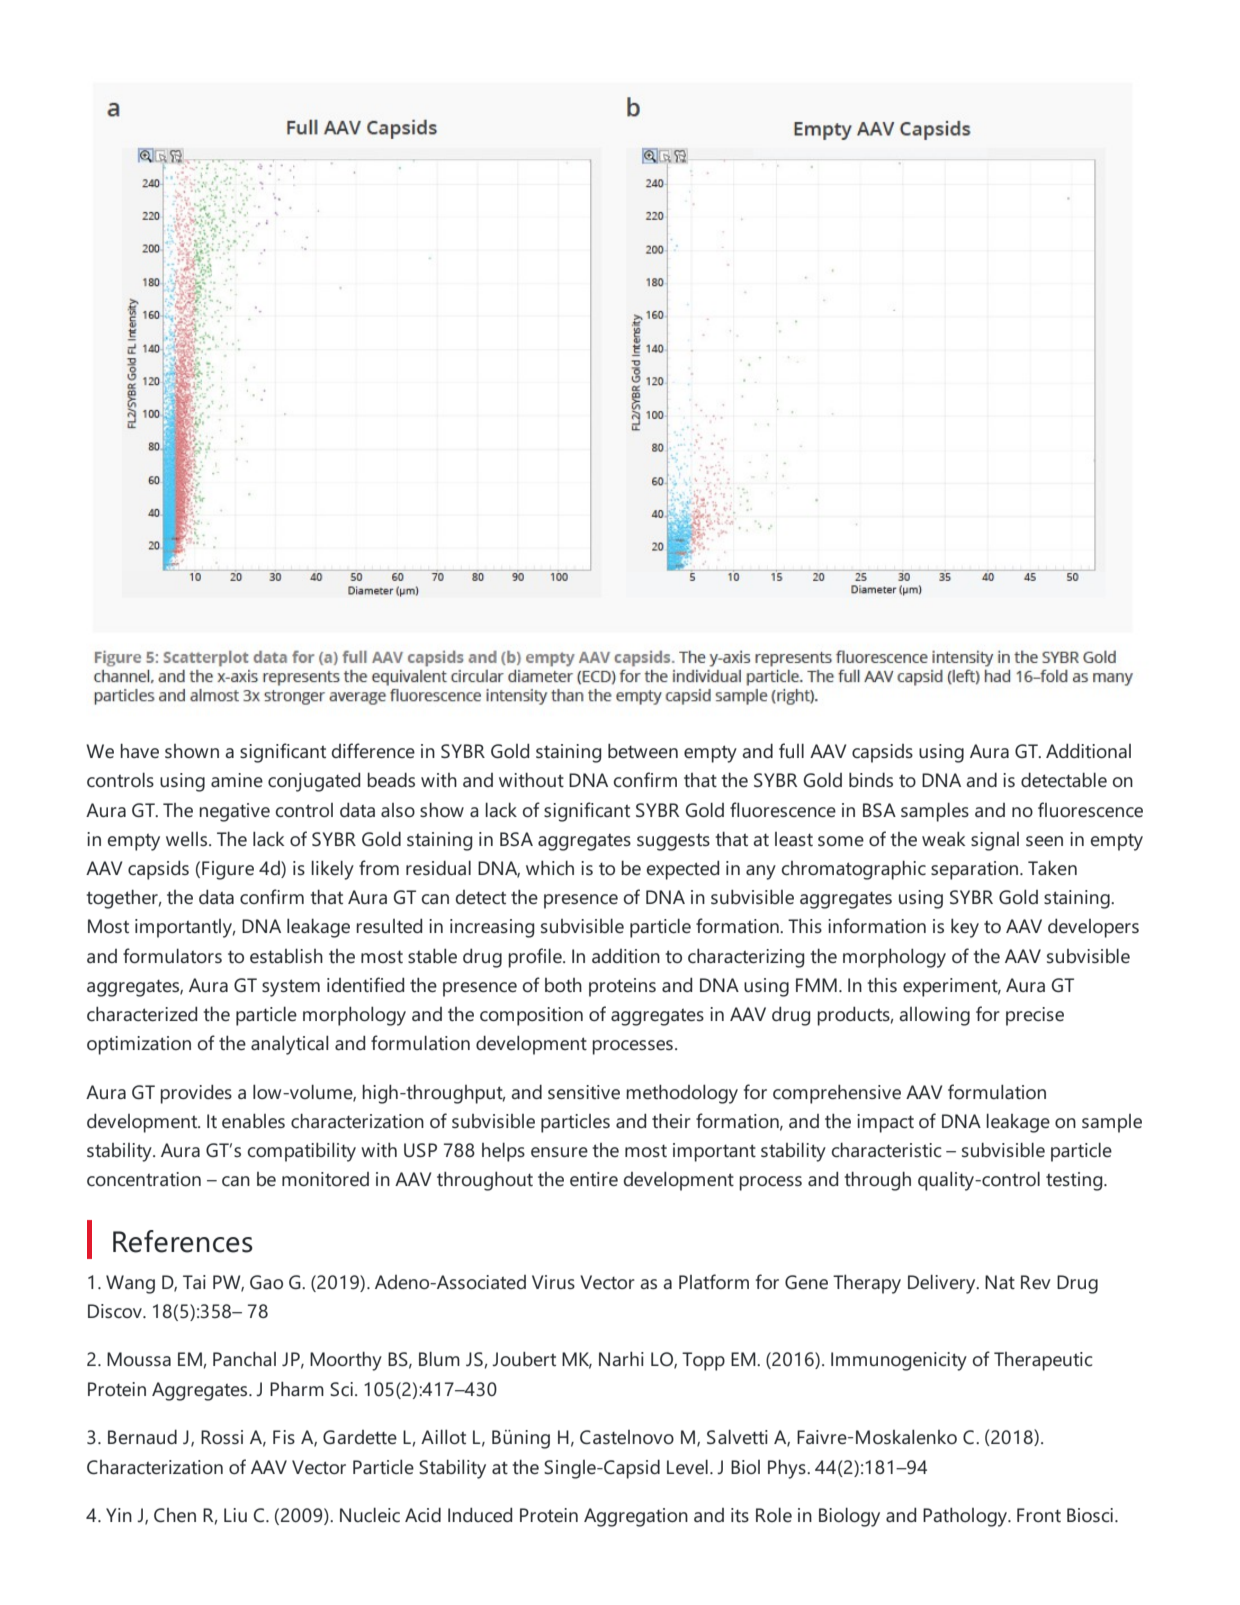 This image has width=1240, height=1605. I want to click on Delivery, so click(943, 1284).
